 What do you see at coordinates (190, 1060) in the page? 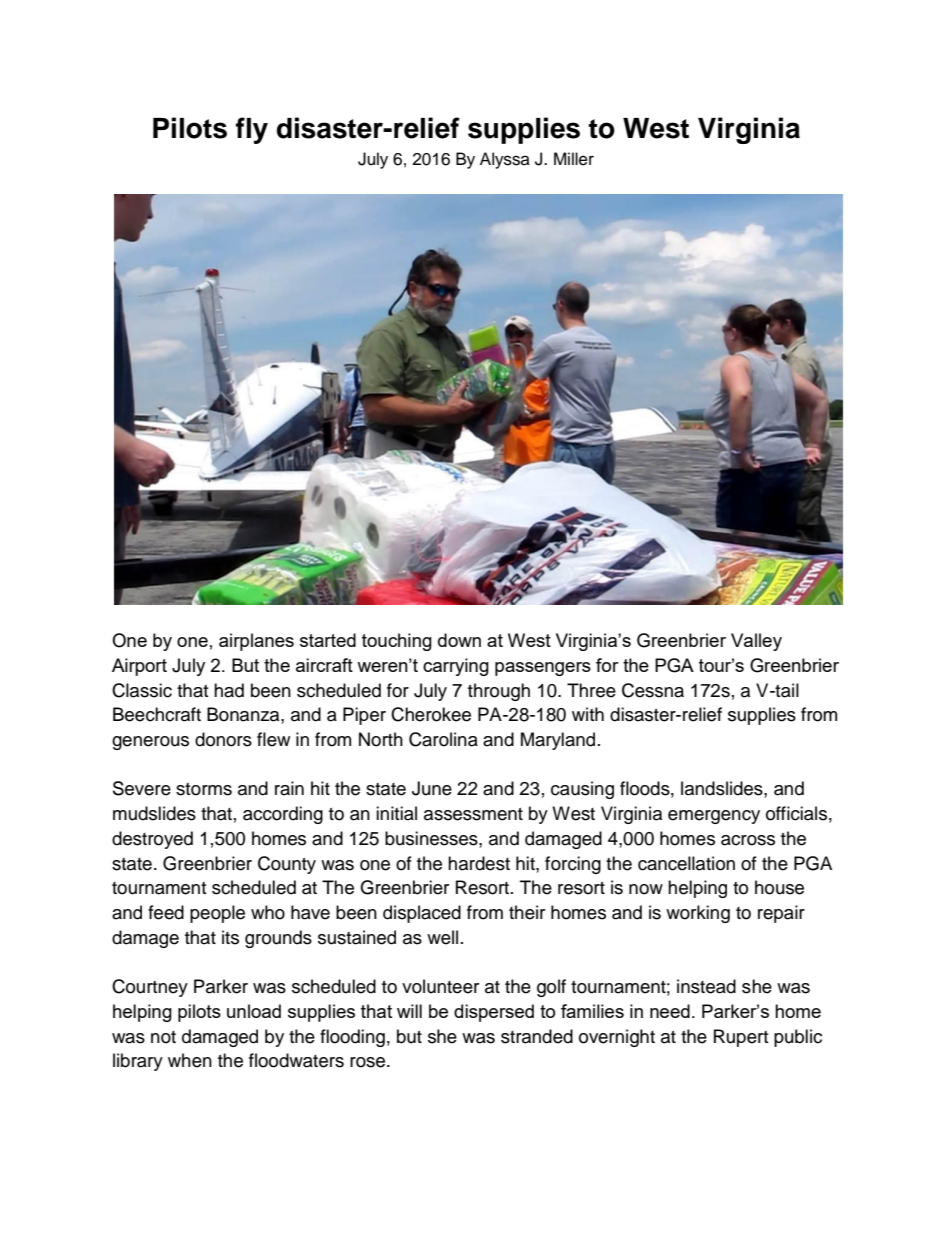
I see `when` at bounding box center [190, 1060].
